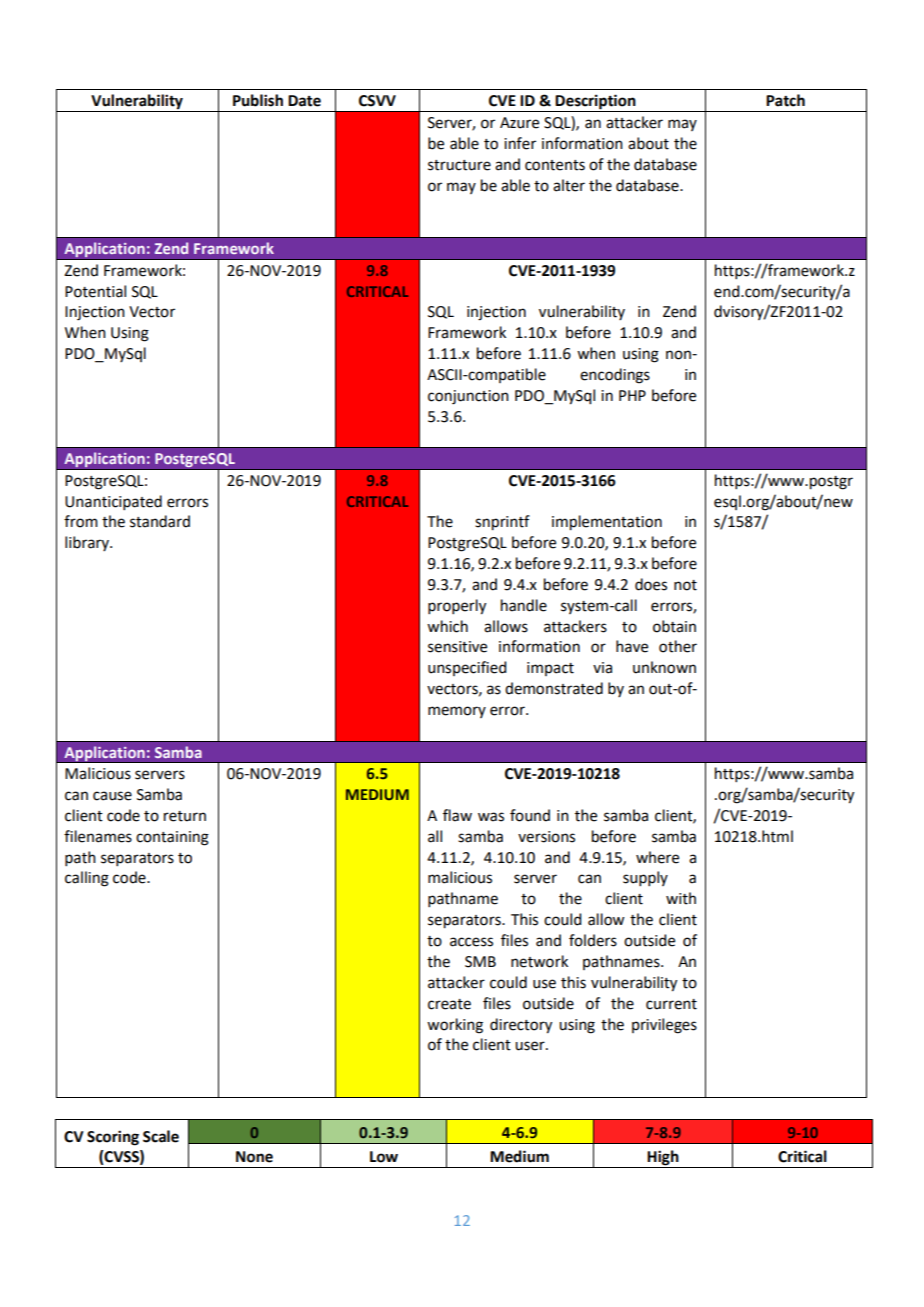 This screenshot has width=924, height=1307. What do you see at coordinates (663, 1159) in the screenshot?
I see `High` at bounding box center [663, 1159].
